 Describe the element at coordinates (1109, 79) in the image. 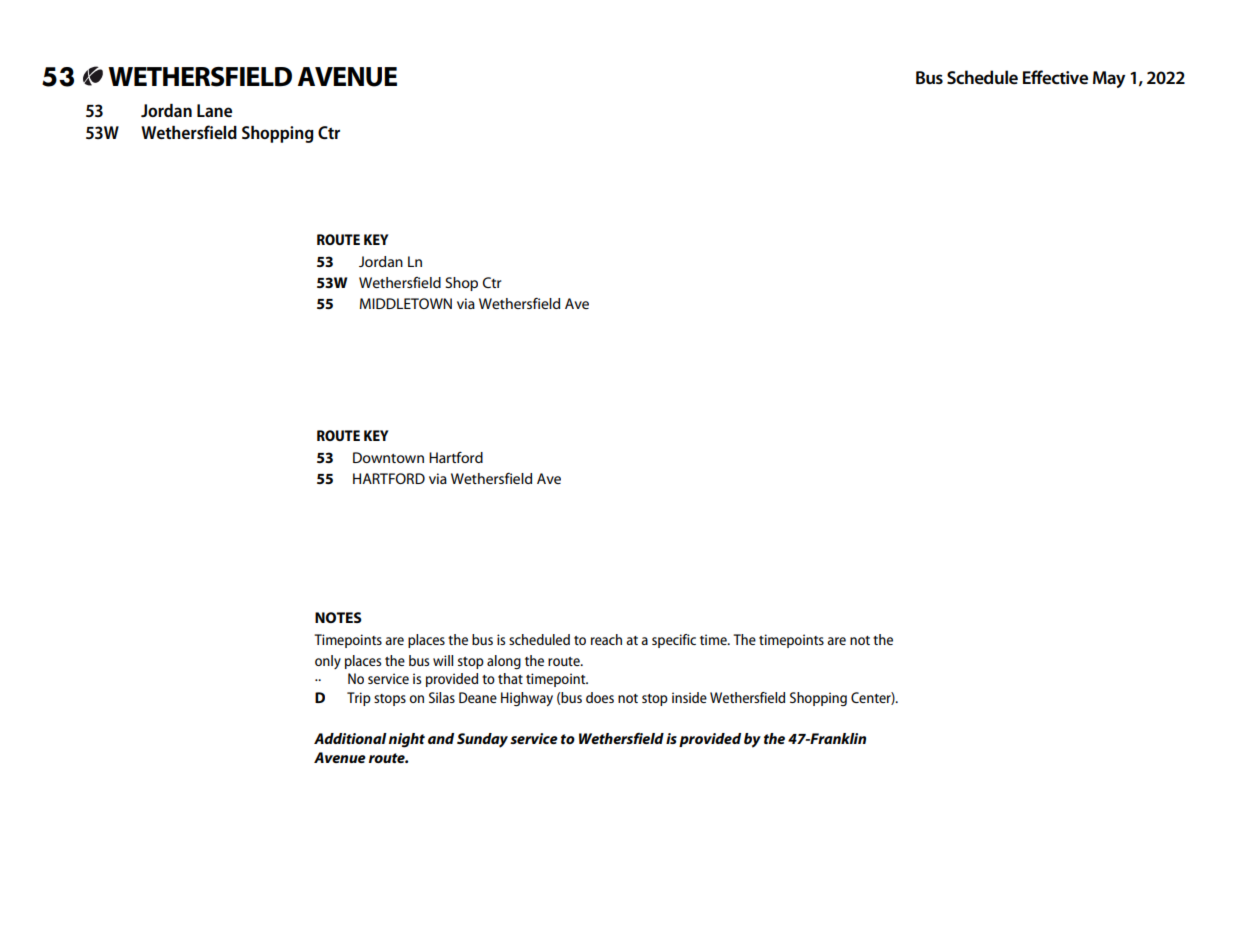

I see `May` at that location.
